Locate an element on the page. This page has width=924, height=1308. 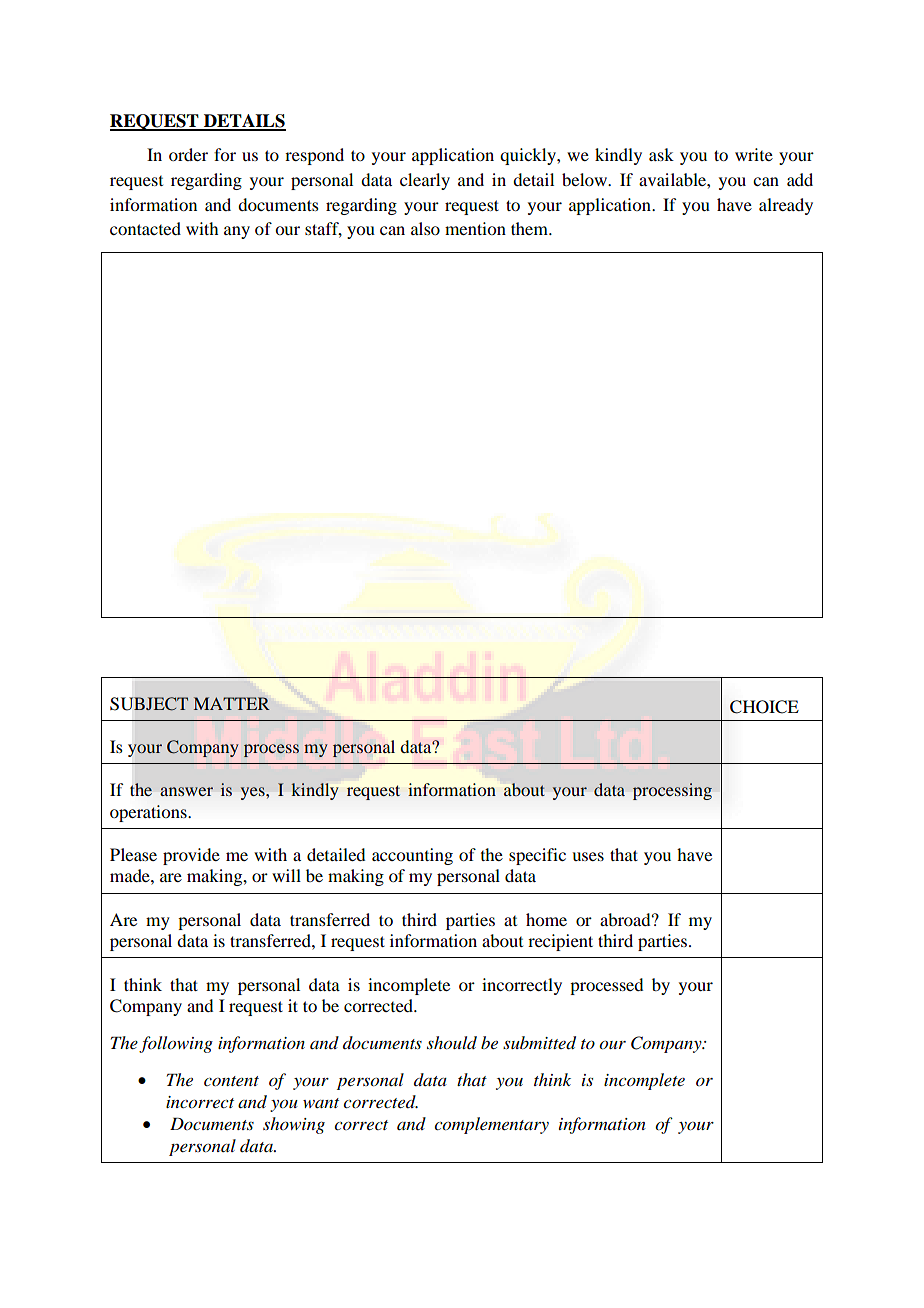
write is located at coordinates (754, 154).
